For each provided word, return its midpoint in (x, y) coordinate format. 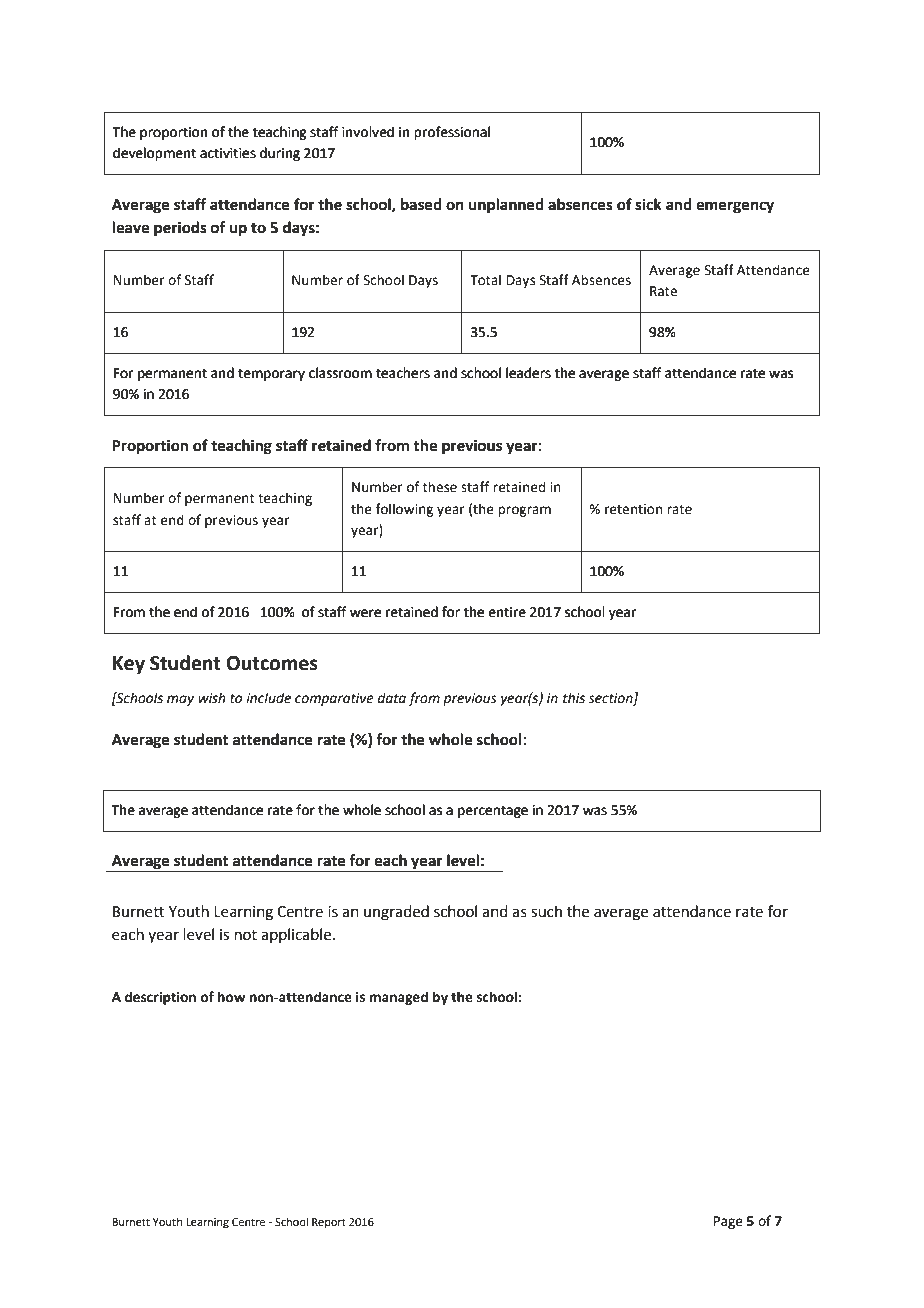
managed (399, 998)
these (440, 487)
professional (452, 133)
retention (633, 509)
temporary (271, 375)
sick (648, 204)
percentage (493, 812)
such (546, 911)
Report (329, 1223)
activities (228, 153)
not (246, 935)
